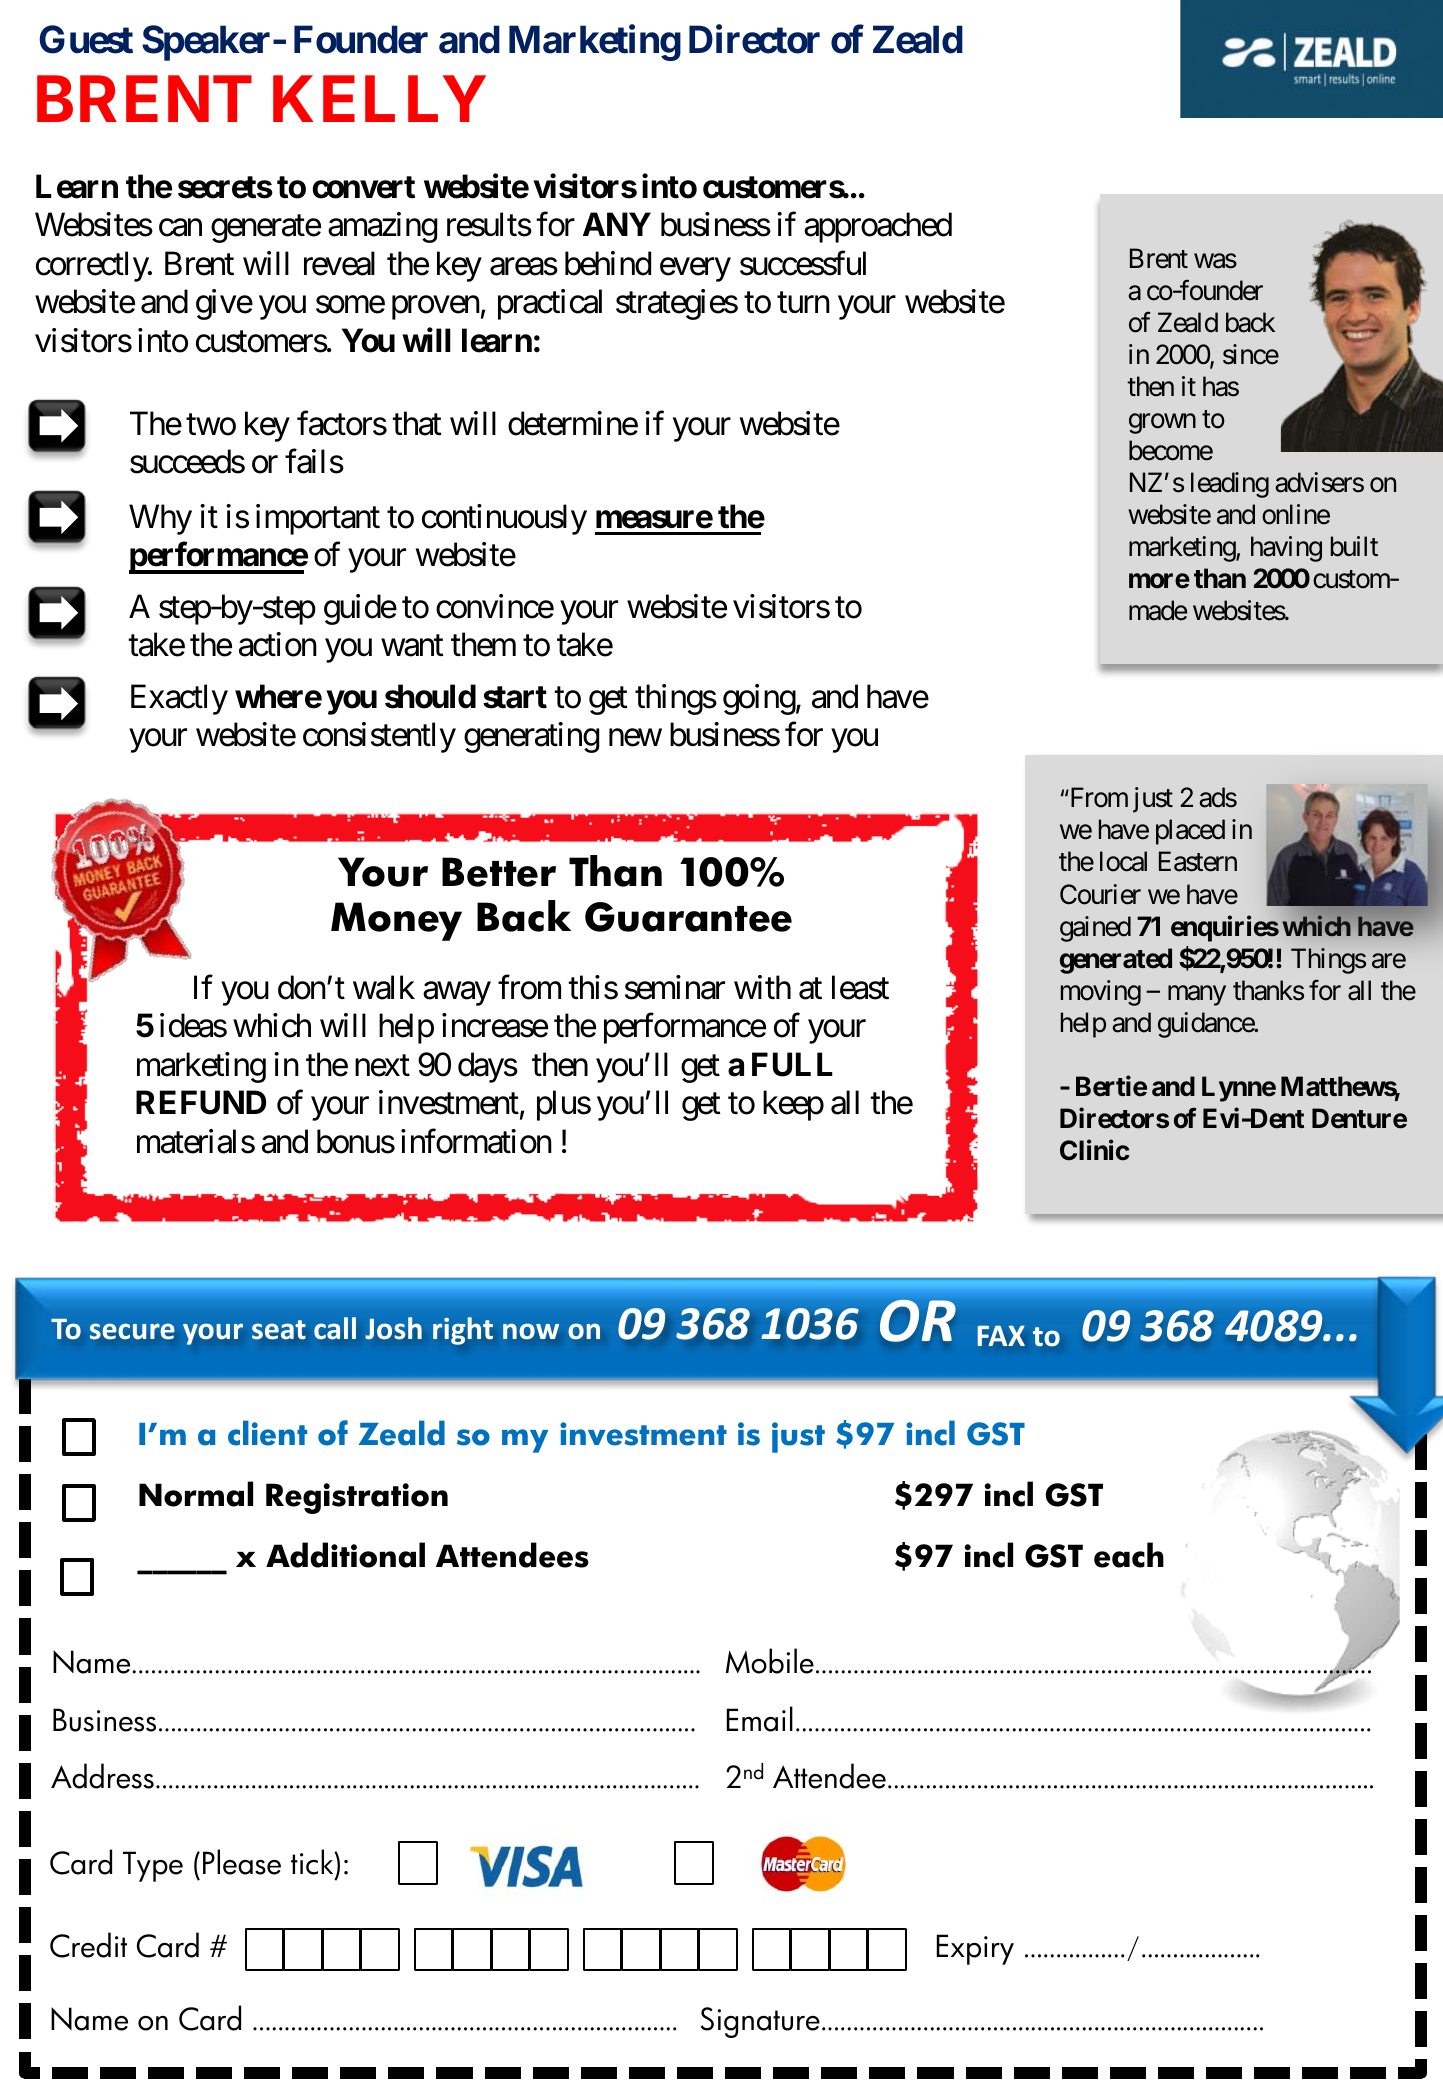 The height and width of the page is (2085, 1443). What do you see at coordinates (695, 270) in the page?
I see `every` at bounding box center [695, 270].
